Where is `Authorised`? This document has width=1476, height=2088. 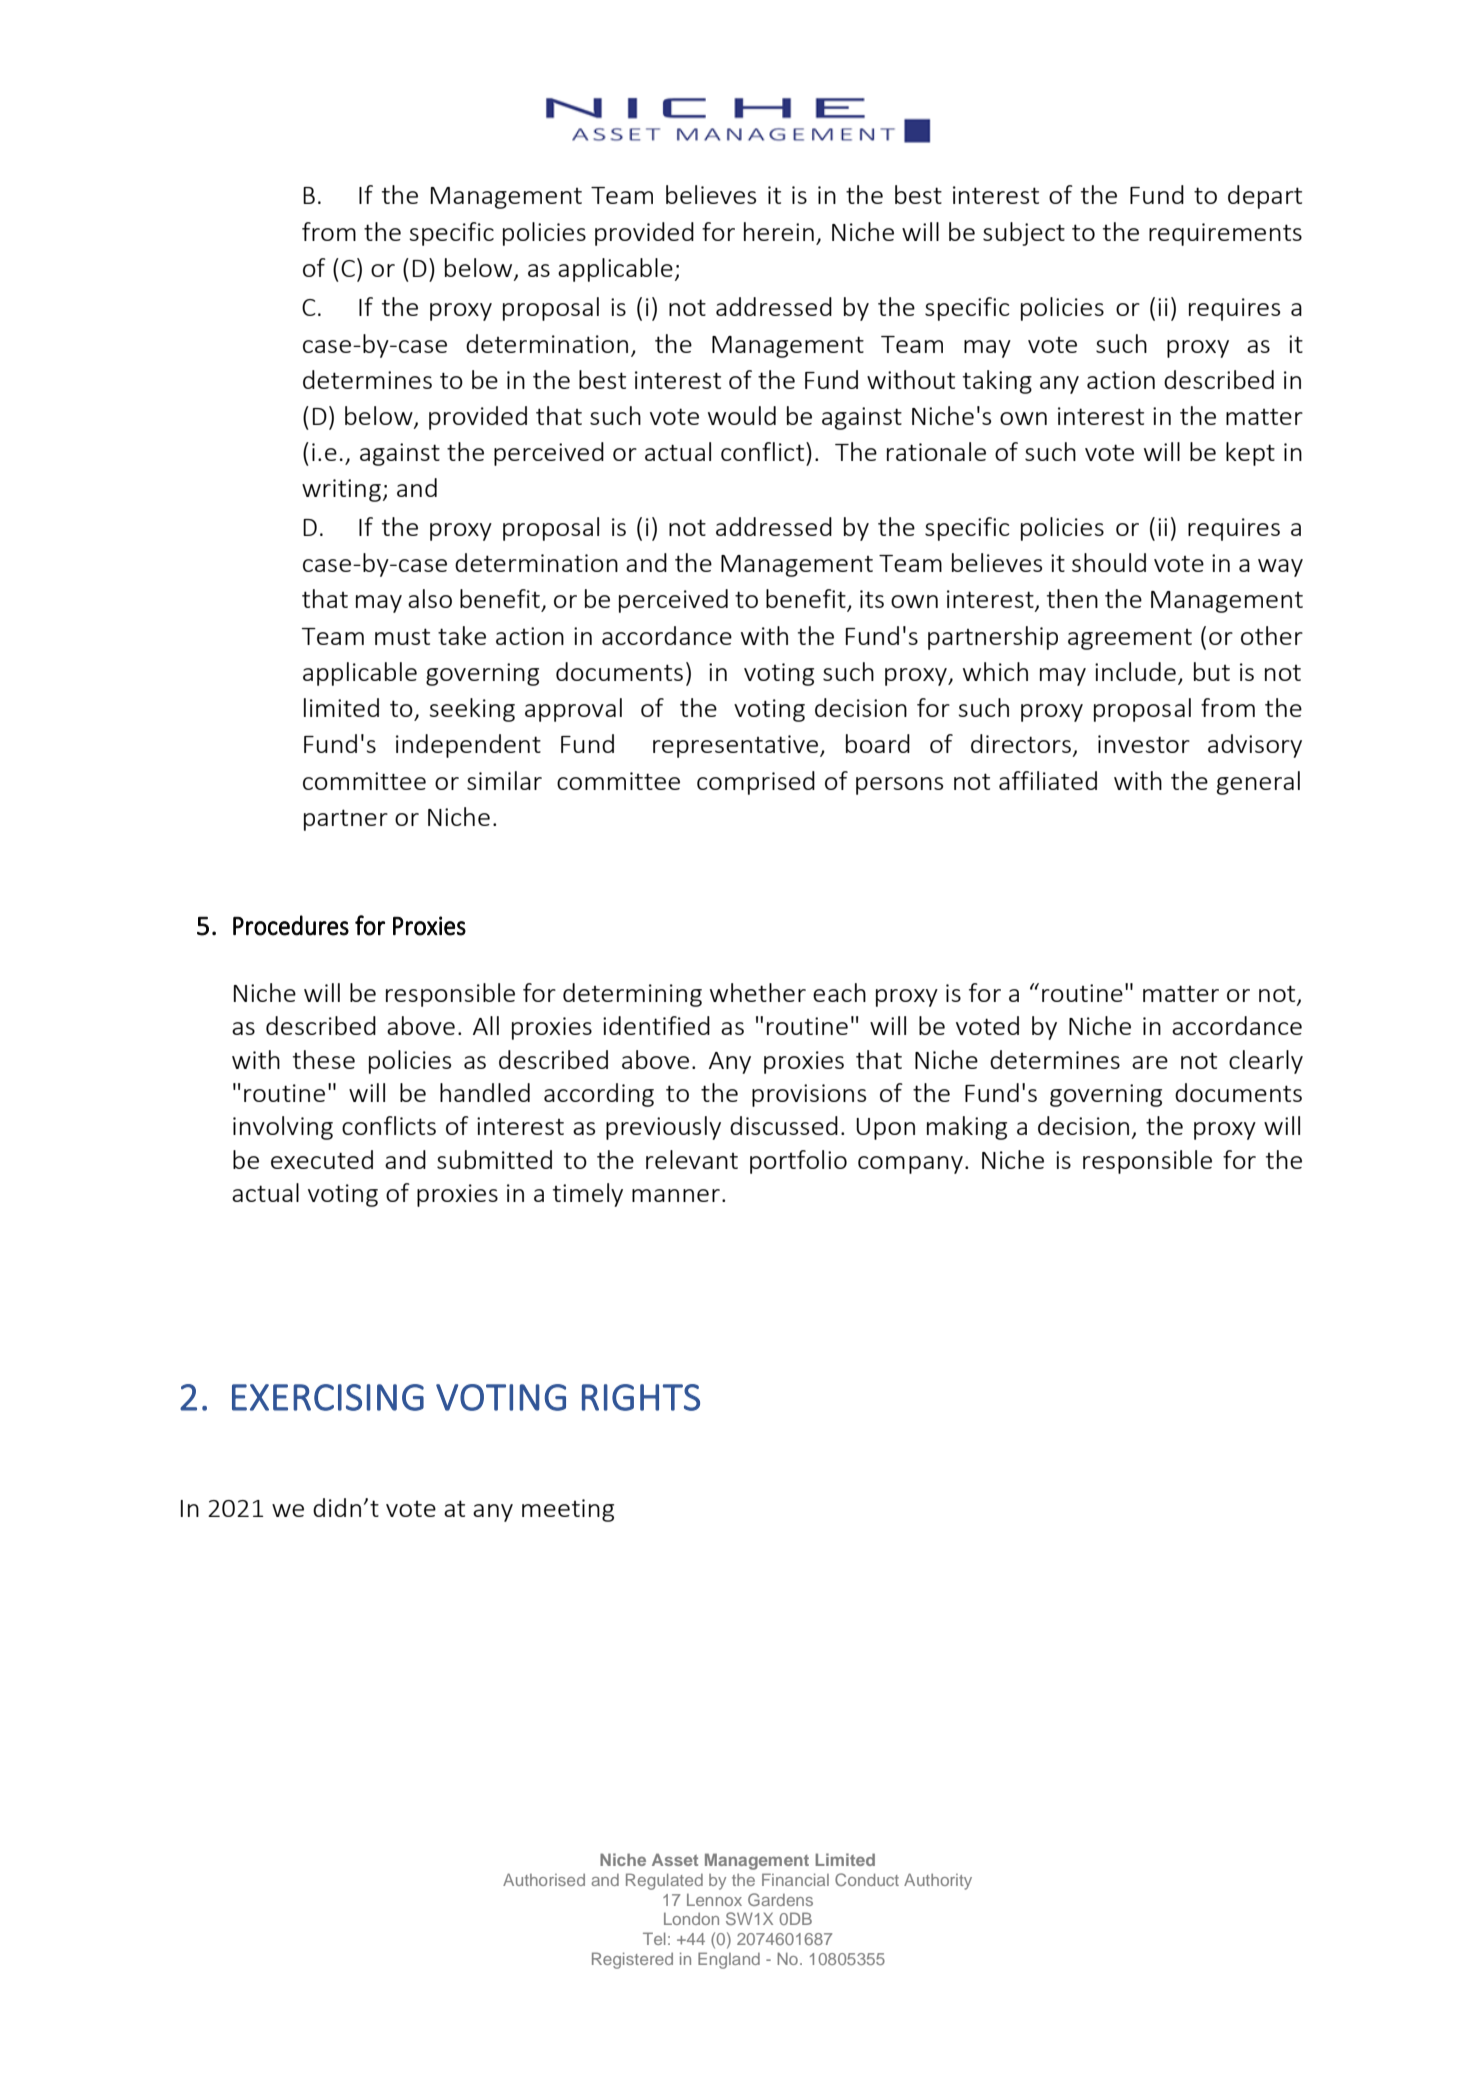 Authorised is located at coordinates (544, 1879).
